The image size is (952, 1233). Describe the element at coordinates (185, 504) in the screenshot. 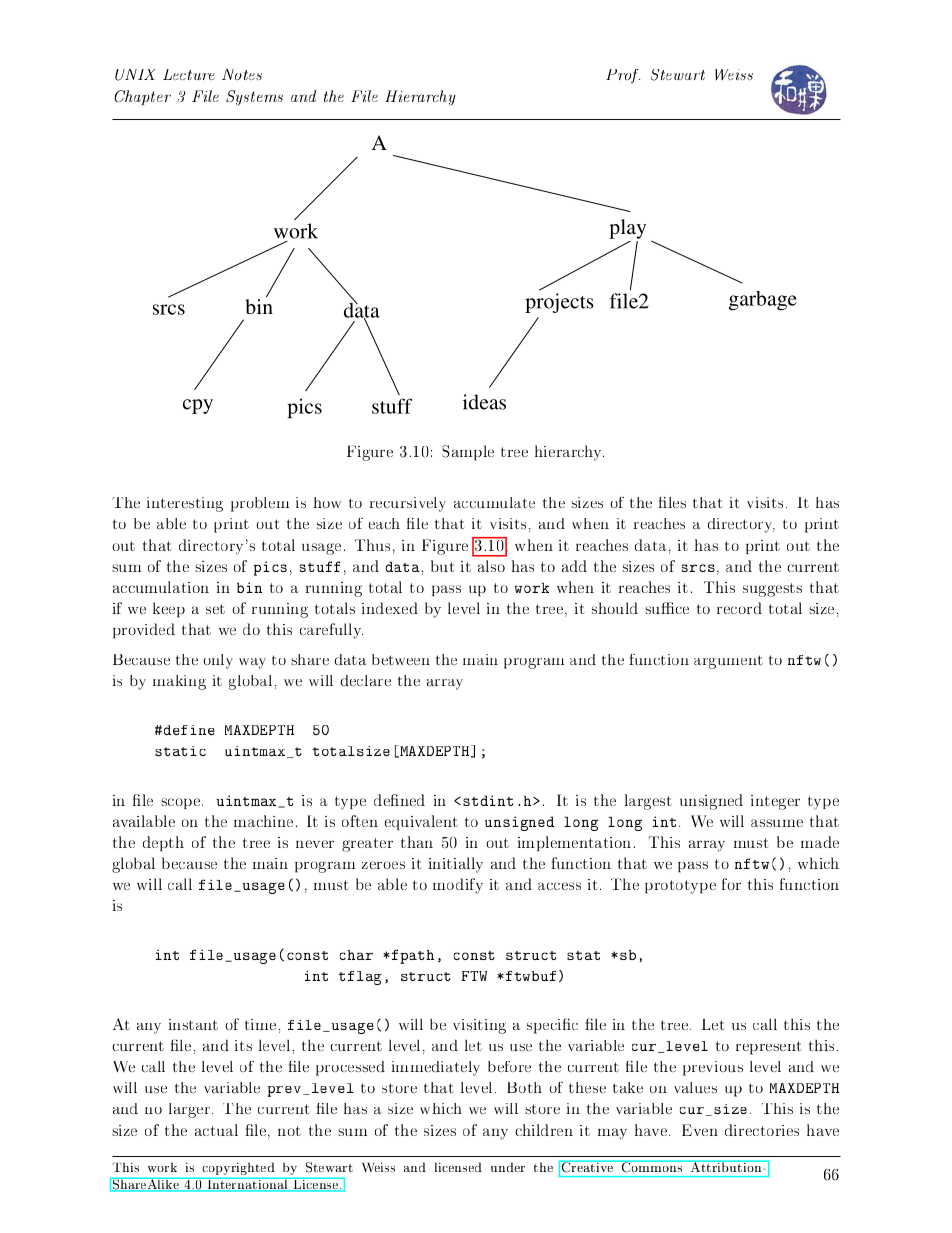

I see `interesting` at that location.
